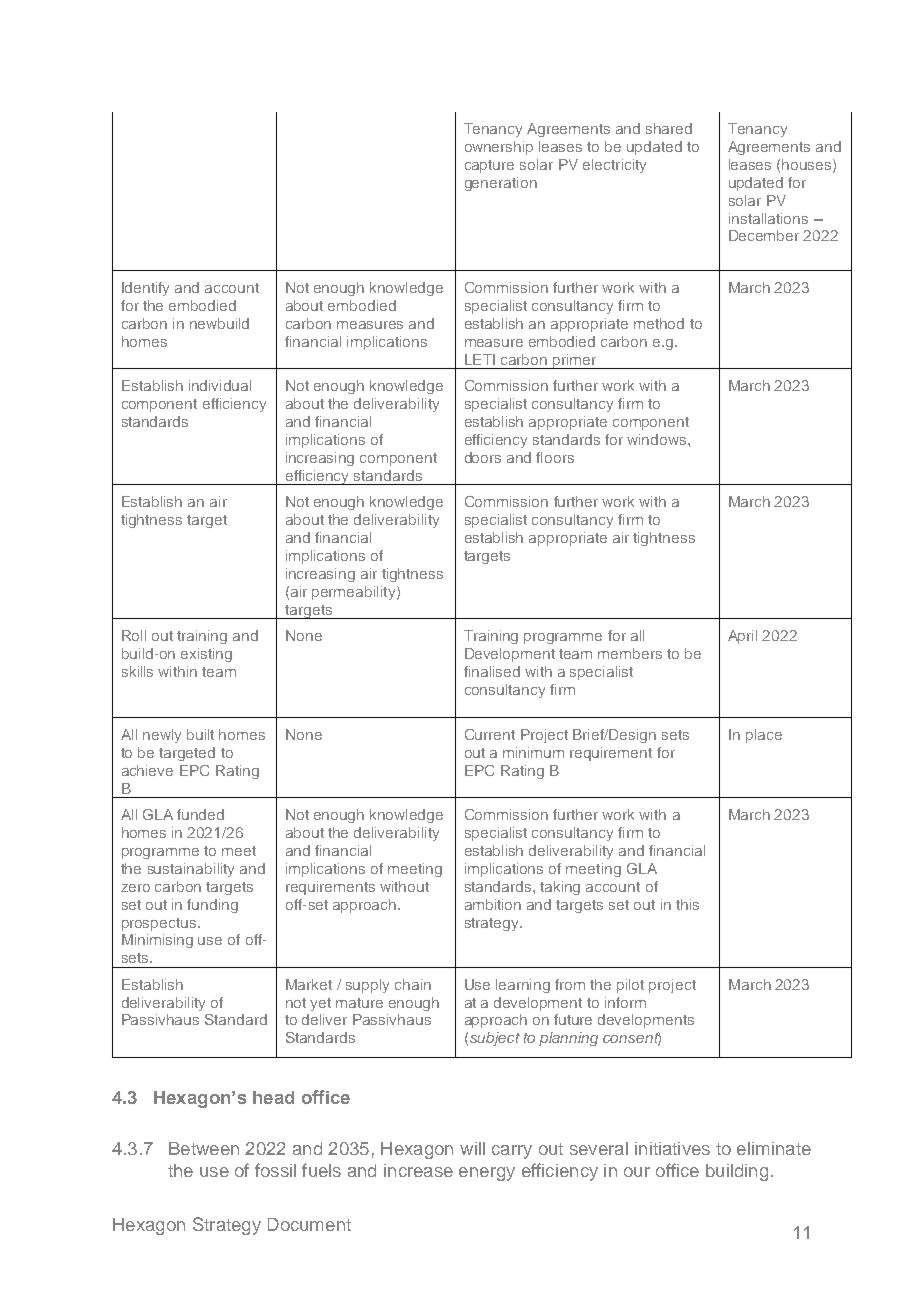 The height and width of the screenshot is (1307, 924). I want to click on capture, so click(489, 166).
